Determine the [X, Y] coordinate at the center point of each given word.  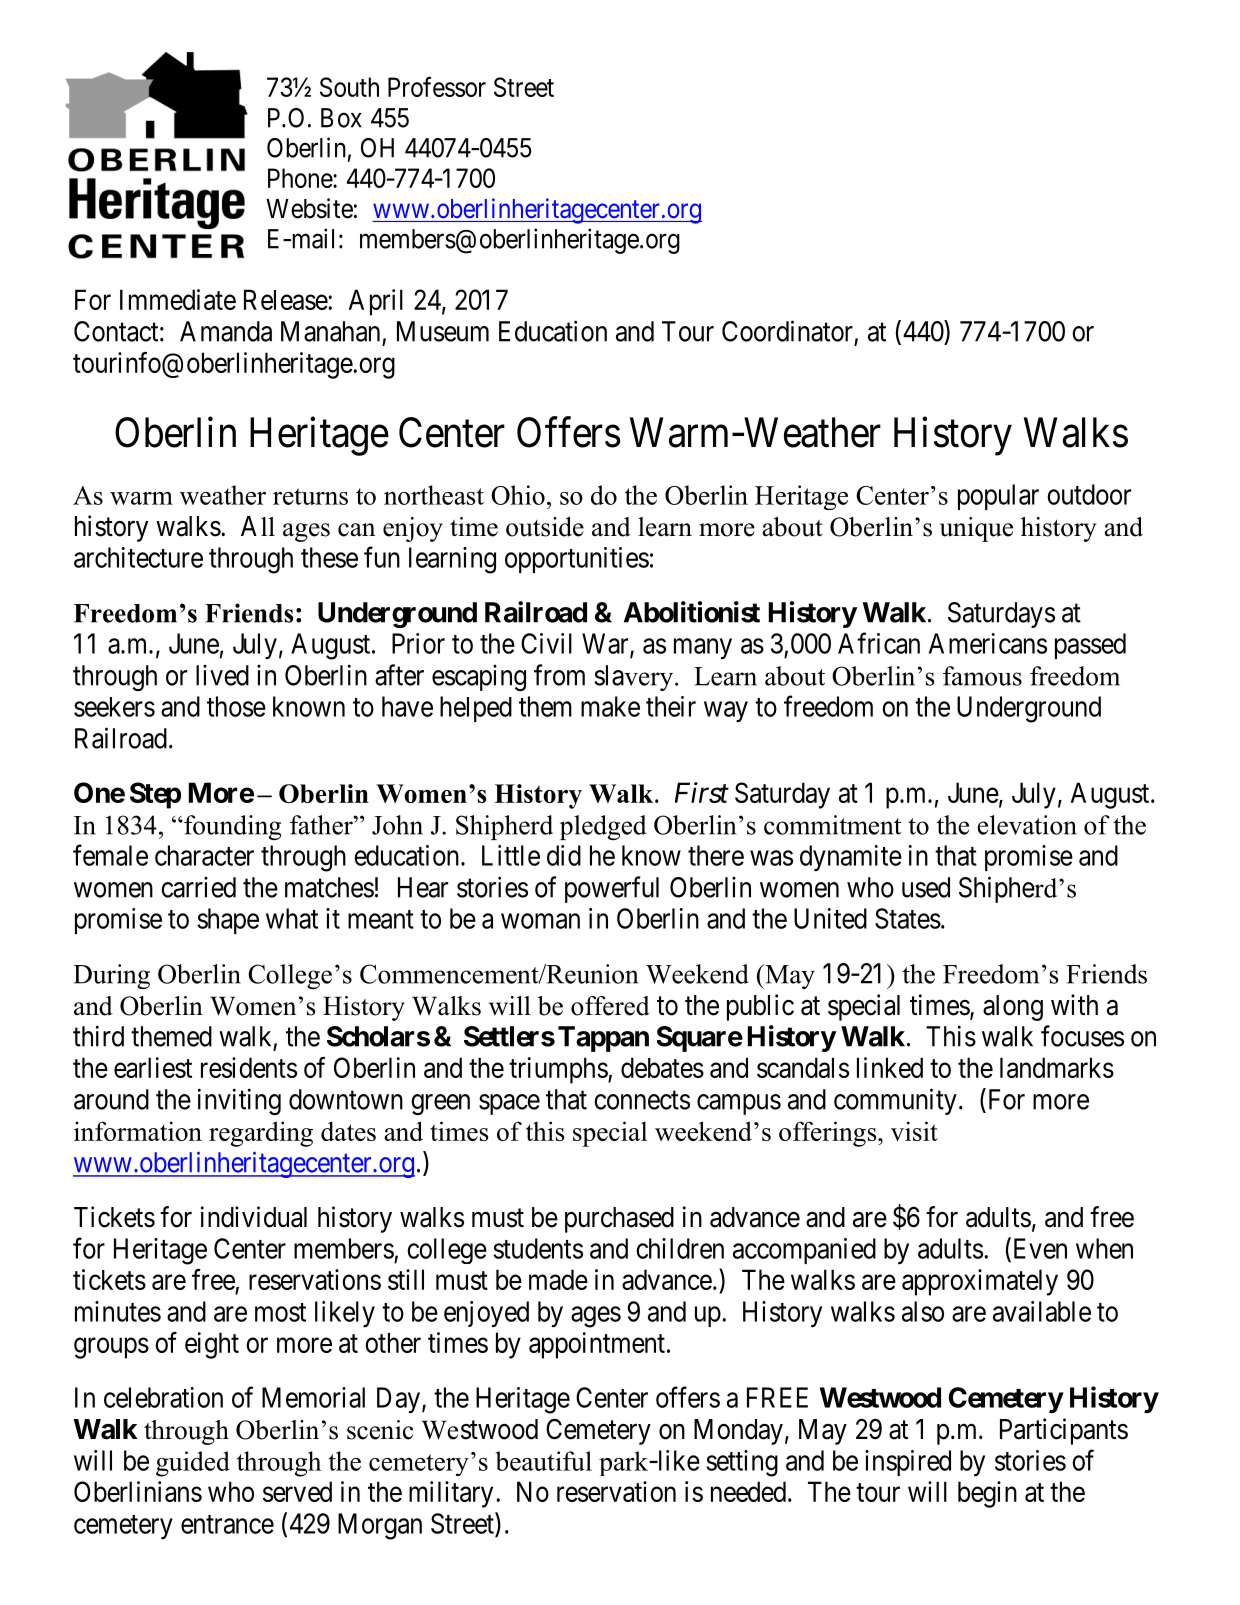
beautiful [544, 1461]
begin [987, 1494]
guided [193, 1464]
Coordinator [787, 331]
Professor [437, 86]
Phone [301, 178]
